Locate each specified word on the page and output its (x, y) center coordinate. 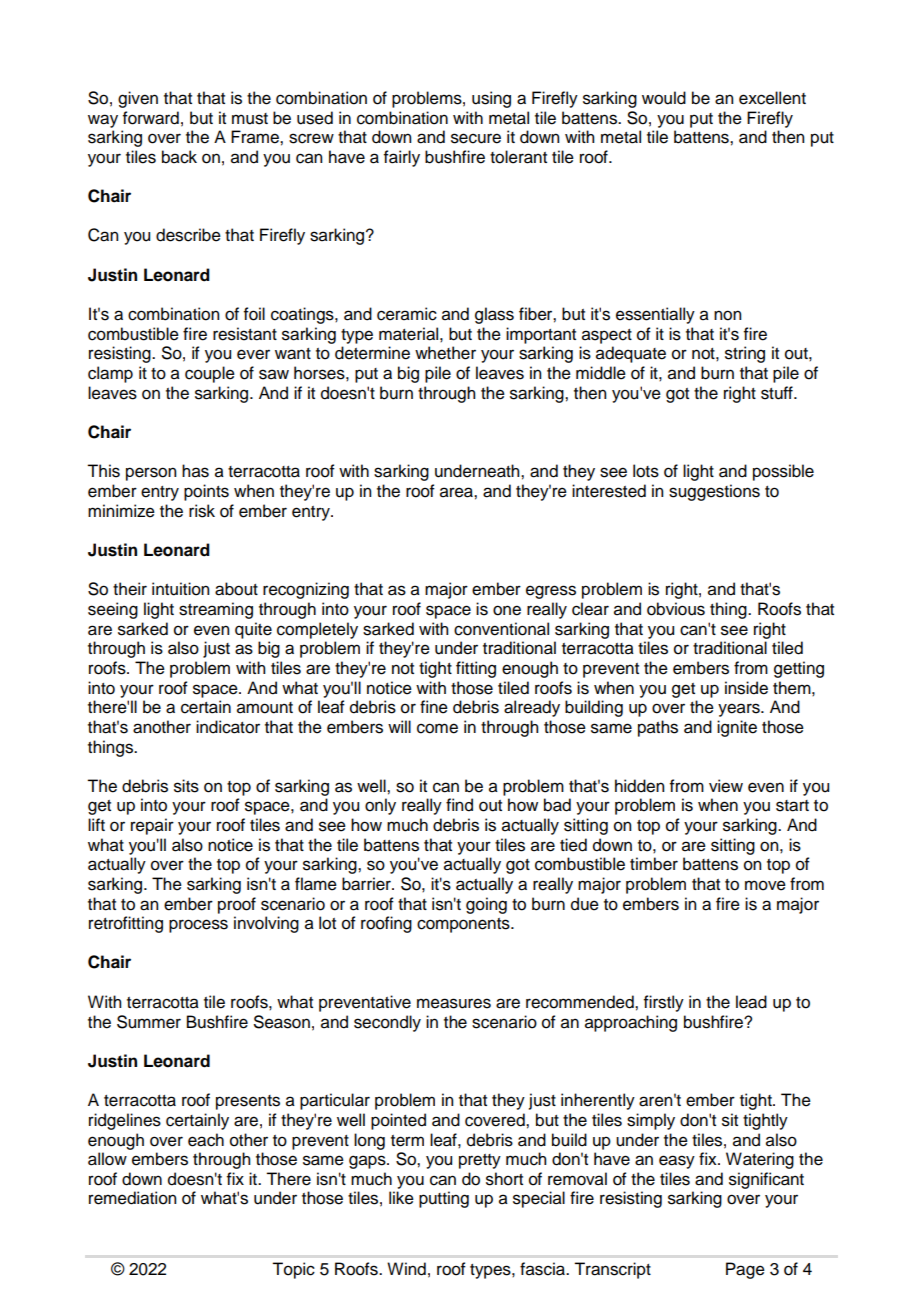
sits (186, 786)
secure (476, 138)
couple (210, 374)
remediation (132, 1198)
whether (445, 353)
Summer (149, 1022)
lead (751, 1002)
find (459, 805)
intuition (180, 589)
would (664, 98)
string (745, 354)
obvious (676, 609)
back (179, 157)
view (726, 786)
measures (454, 1003)
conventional (501, 629)
